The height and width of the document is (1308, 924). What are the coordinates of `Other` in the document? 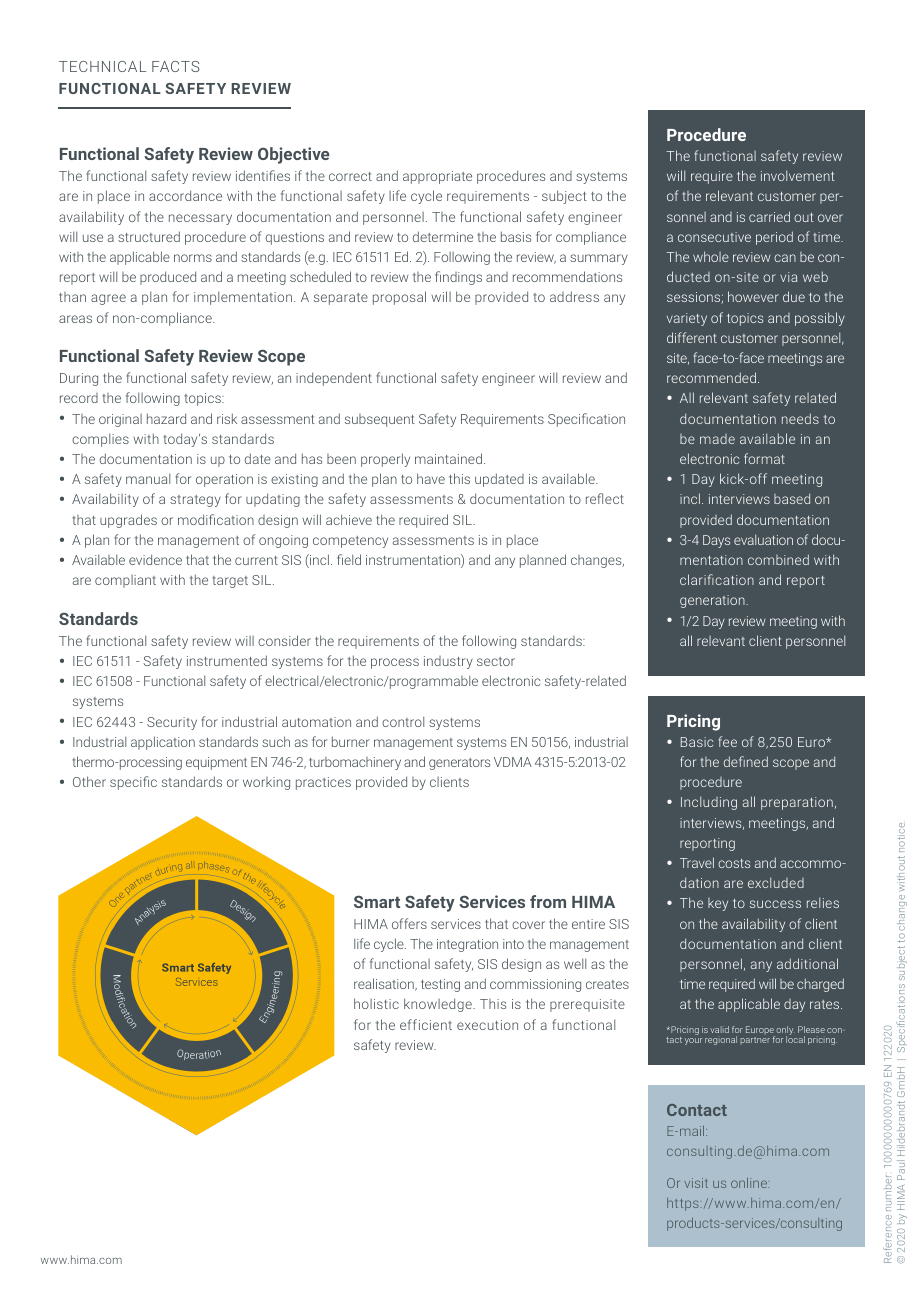 It's located at (89, 781).
